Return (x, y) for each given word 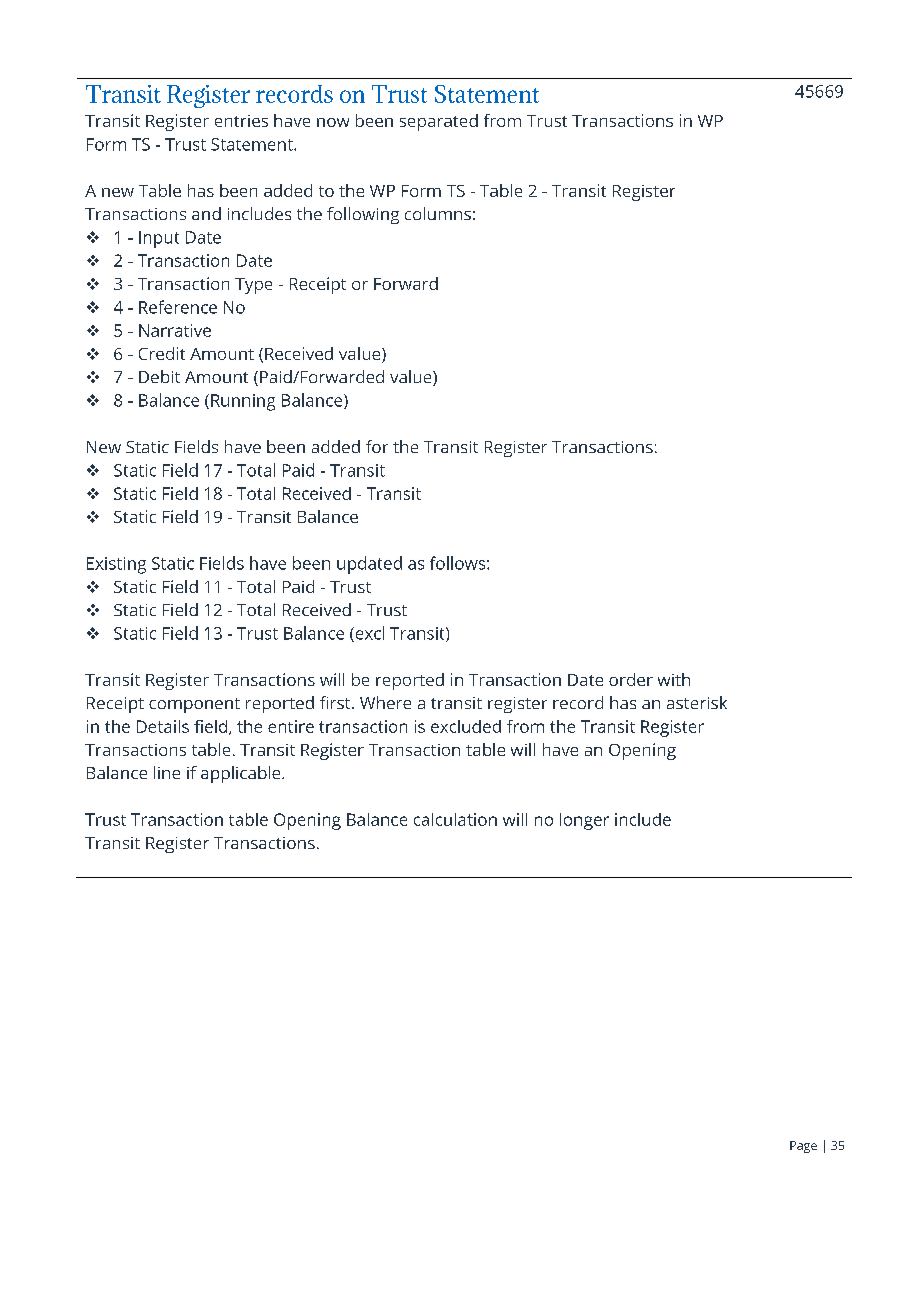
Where (385, 702)
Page (803, 1147)
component (194, 705)
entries (241, 121)
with (674, 679)
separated (439, 122)
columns (438, 213)
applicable (242, 774)
